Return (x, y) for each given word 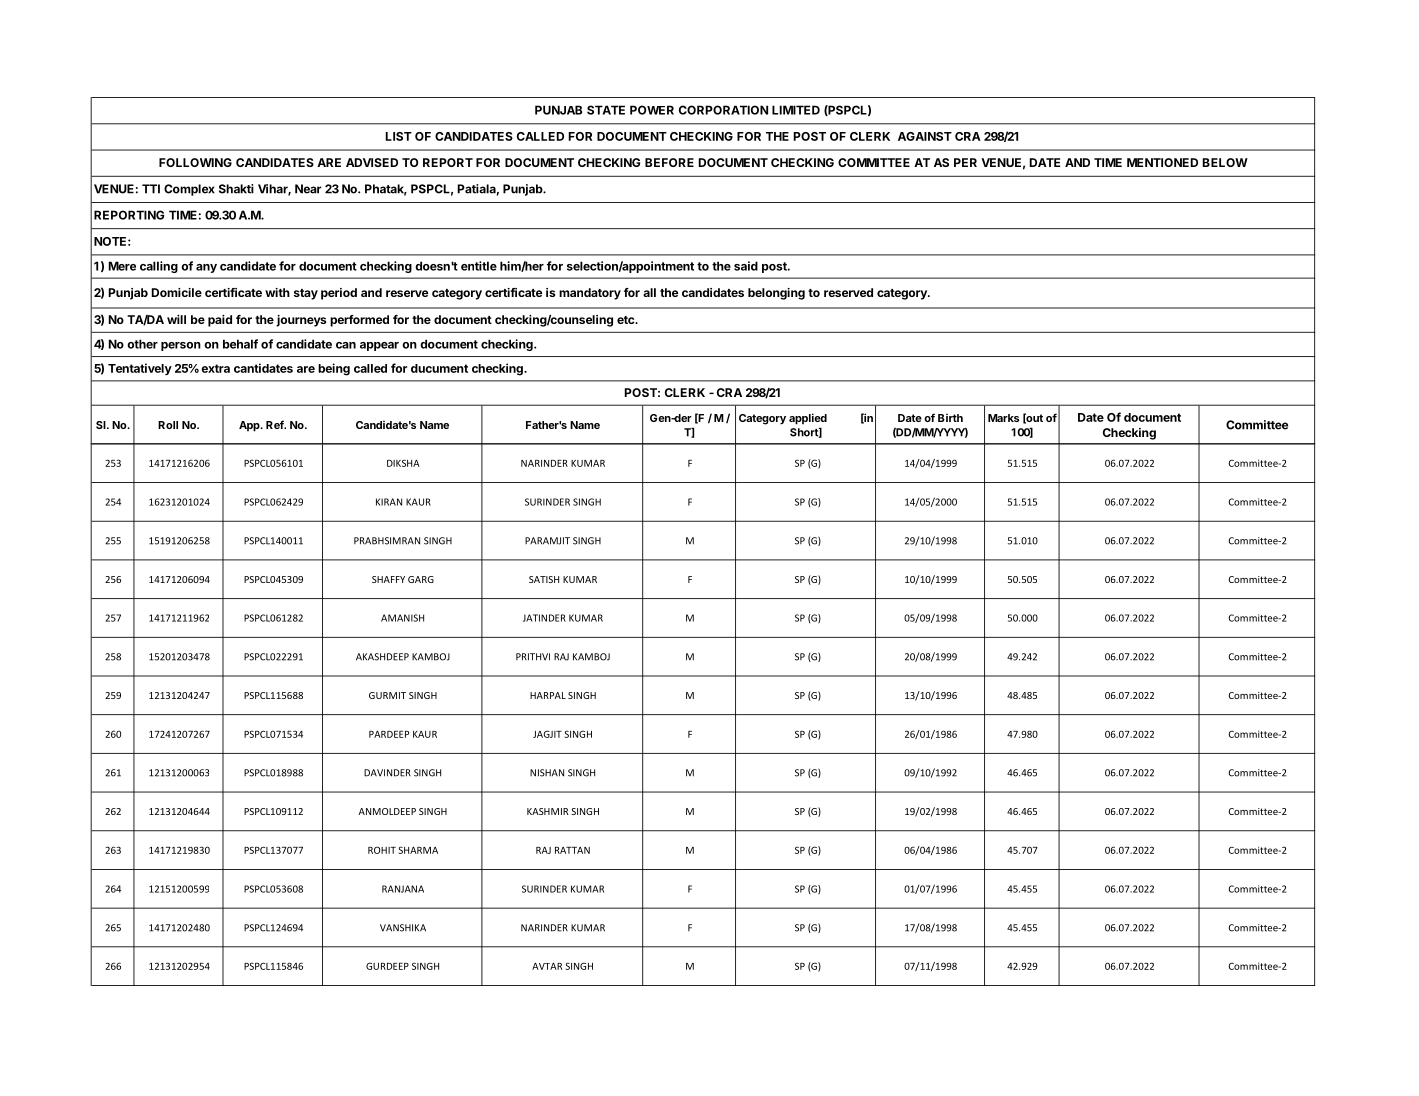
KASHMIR (547, 811)
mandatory (590, 294)
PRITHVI (533, 657)
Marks (1003, 418)
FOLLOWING (195, 162)
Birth (950, 418)
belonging (776, 294)
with (277, 292)
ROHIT (382, 850)
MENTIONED (1162, 162)
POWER (652, 110)
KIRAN (389, 502)
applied (808, 419)
